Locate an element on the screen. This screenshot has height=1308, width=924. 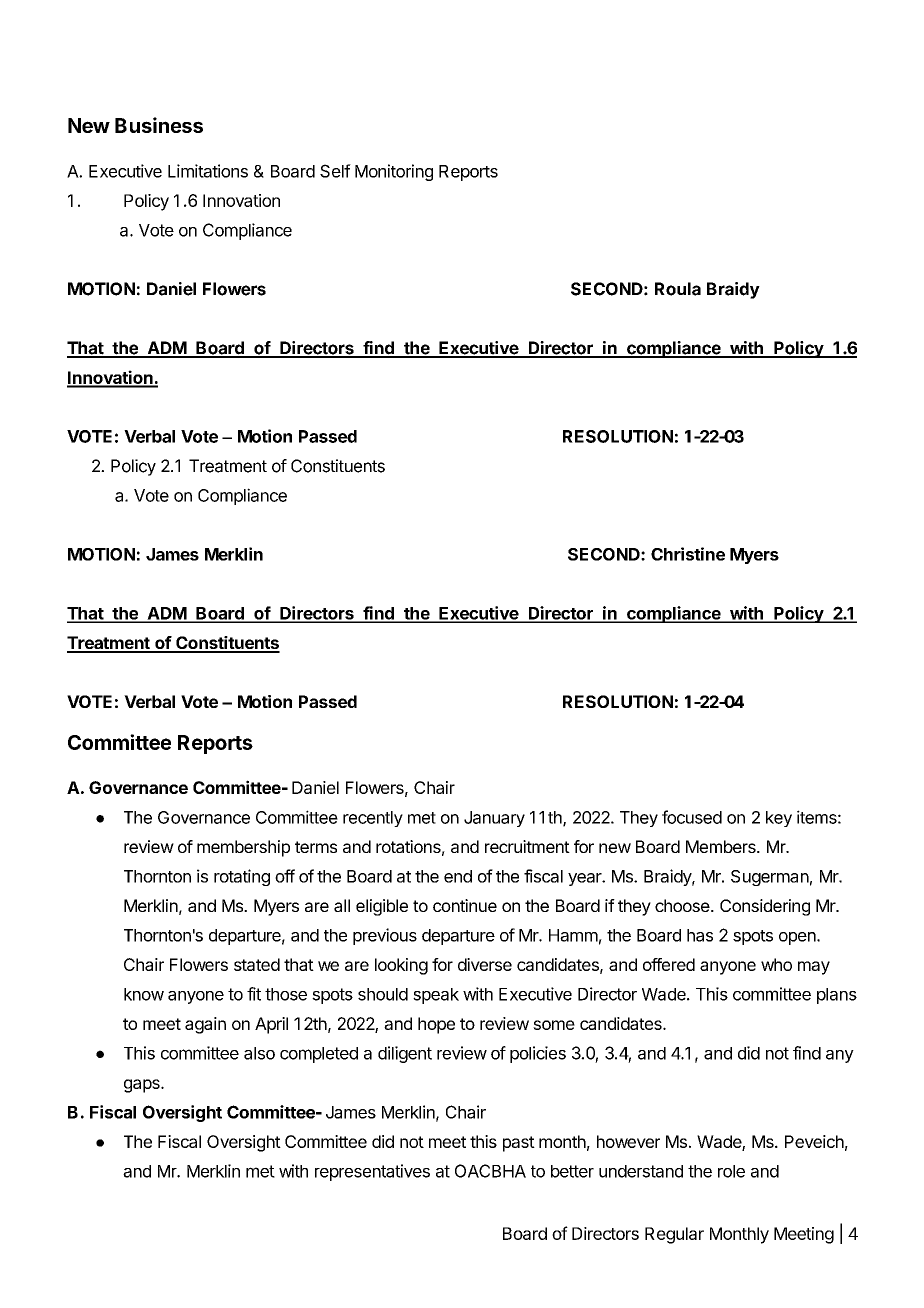
Christine is located at coordinates (688, 554).
